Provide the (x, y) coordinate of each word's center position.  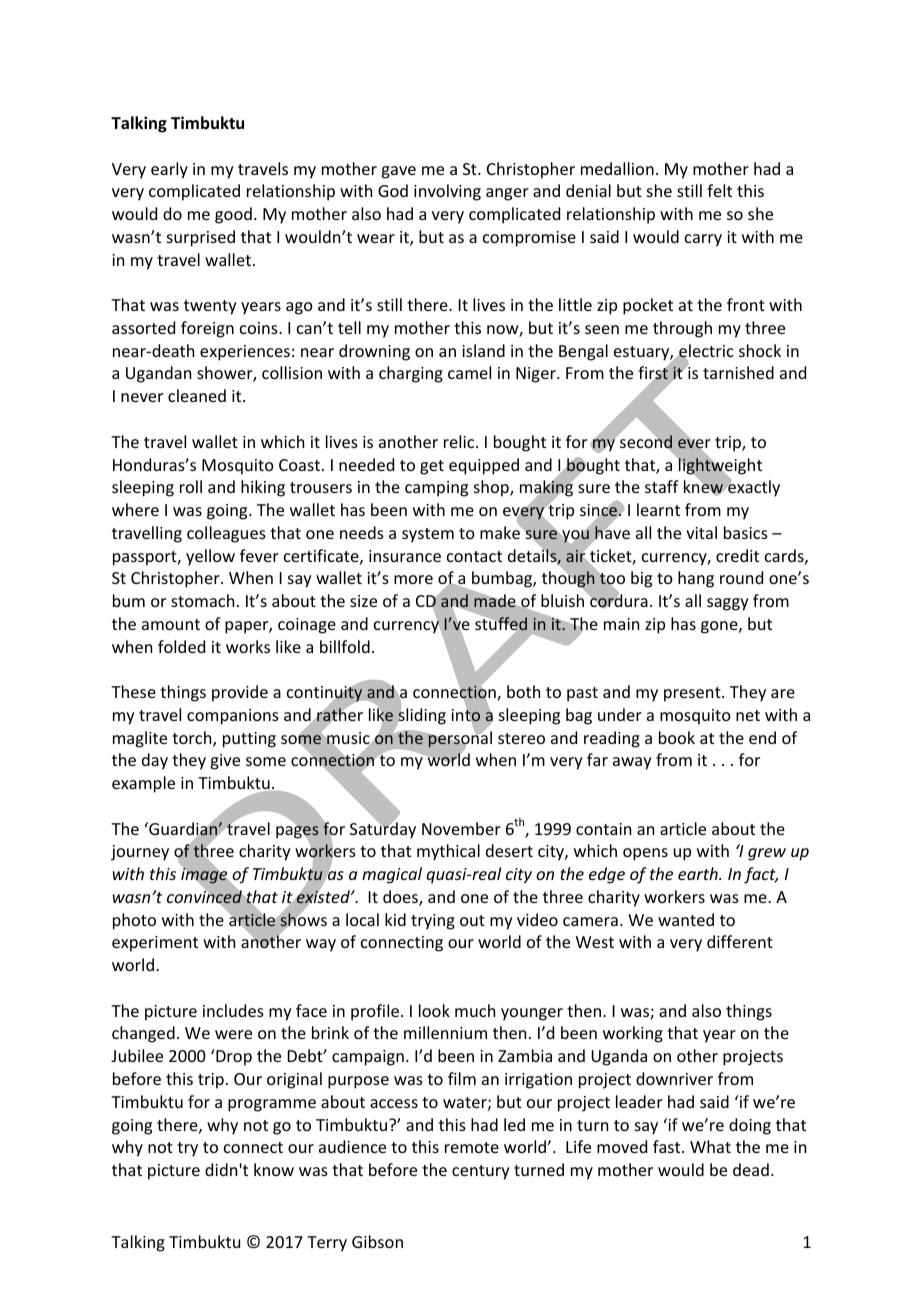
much (475, 1010)
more (413, 579)
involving (447, 192)
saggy (728, 604)
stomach (202, 600)
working (633, 1034)
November (461, 828)
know (274, 1169)
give (225, 762)
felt (719, 190)
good (233, 215)
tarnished (738, 372)
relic (460, 441)
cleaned (197, 395)
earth (699, 873)
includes (233, 1010)
